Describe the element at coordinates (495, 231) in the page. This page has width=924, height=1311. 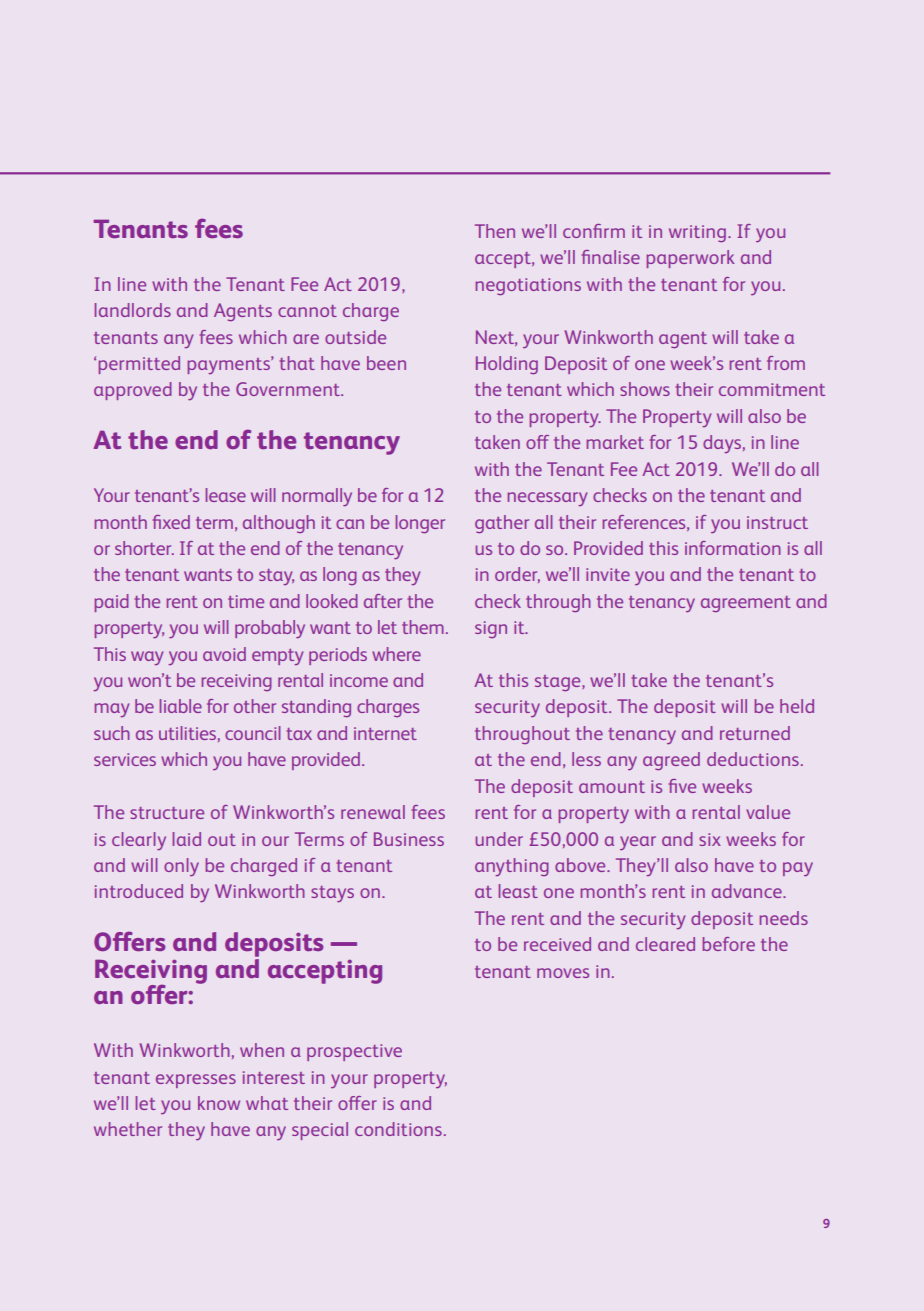
I see `Then` at that location.
